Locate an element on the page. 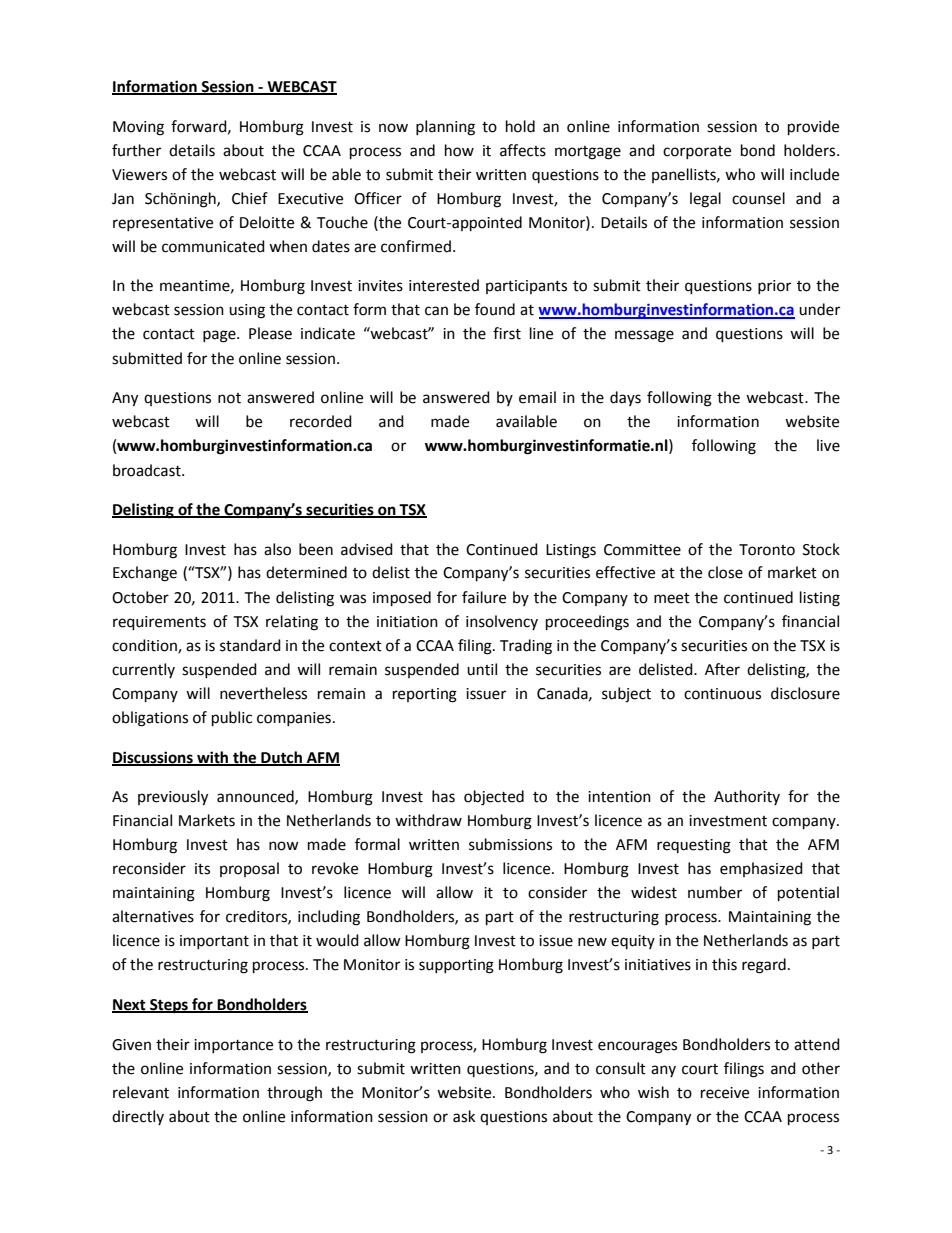 The image size is (952, 1233). importance is located at coordinates (233, 1046).
